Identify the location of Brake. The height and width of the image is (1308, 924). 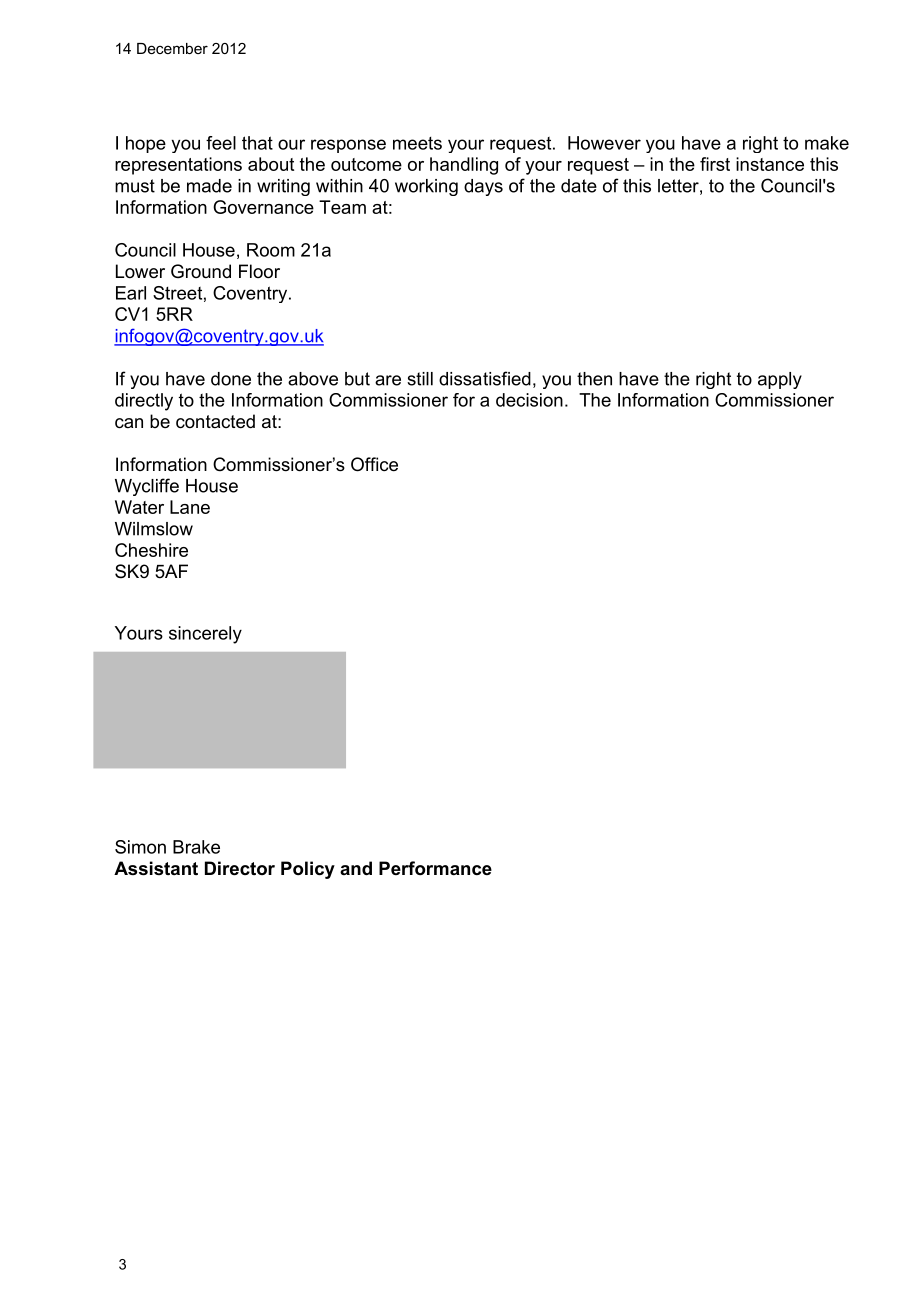
(196, 847).
